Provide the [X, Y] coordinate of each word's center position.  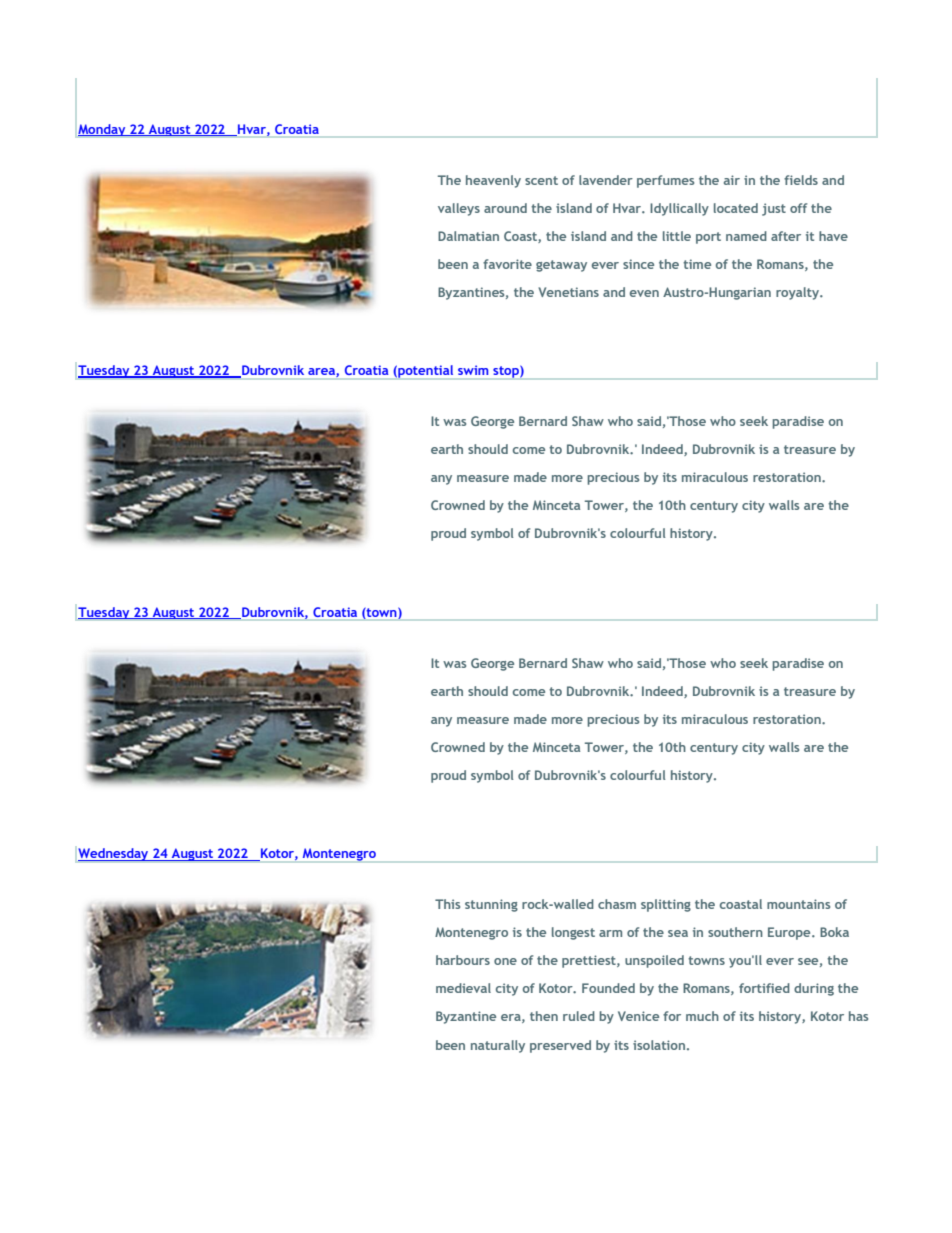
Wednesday [114, 854]
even [644, 293]
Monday [103, 130]
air [732, 180]
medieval [463, 988]
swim [473, 370]
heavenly [493, 181]
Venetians [568, 292]
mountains [798, 904]
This [447, 904]
